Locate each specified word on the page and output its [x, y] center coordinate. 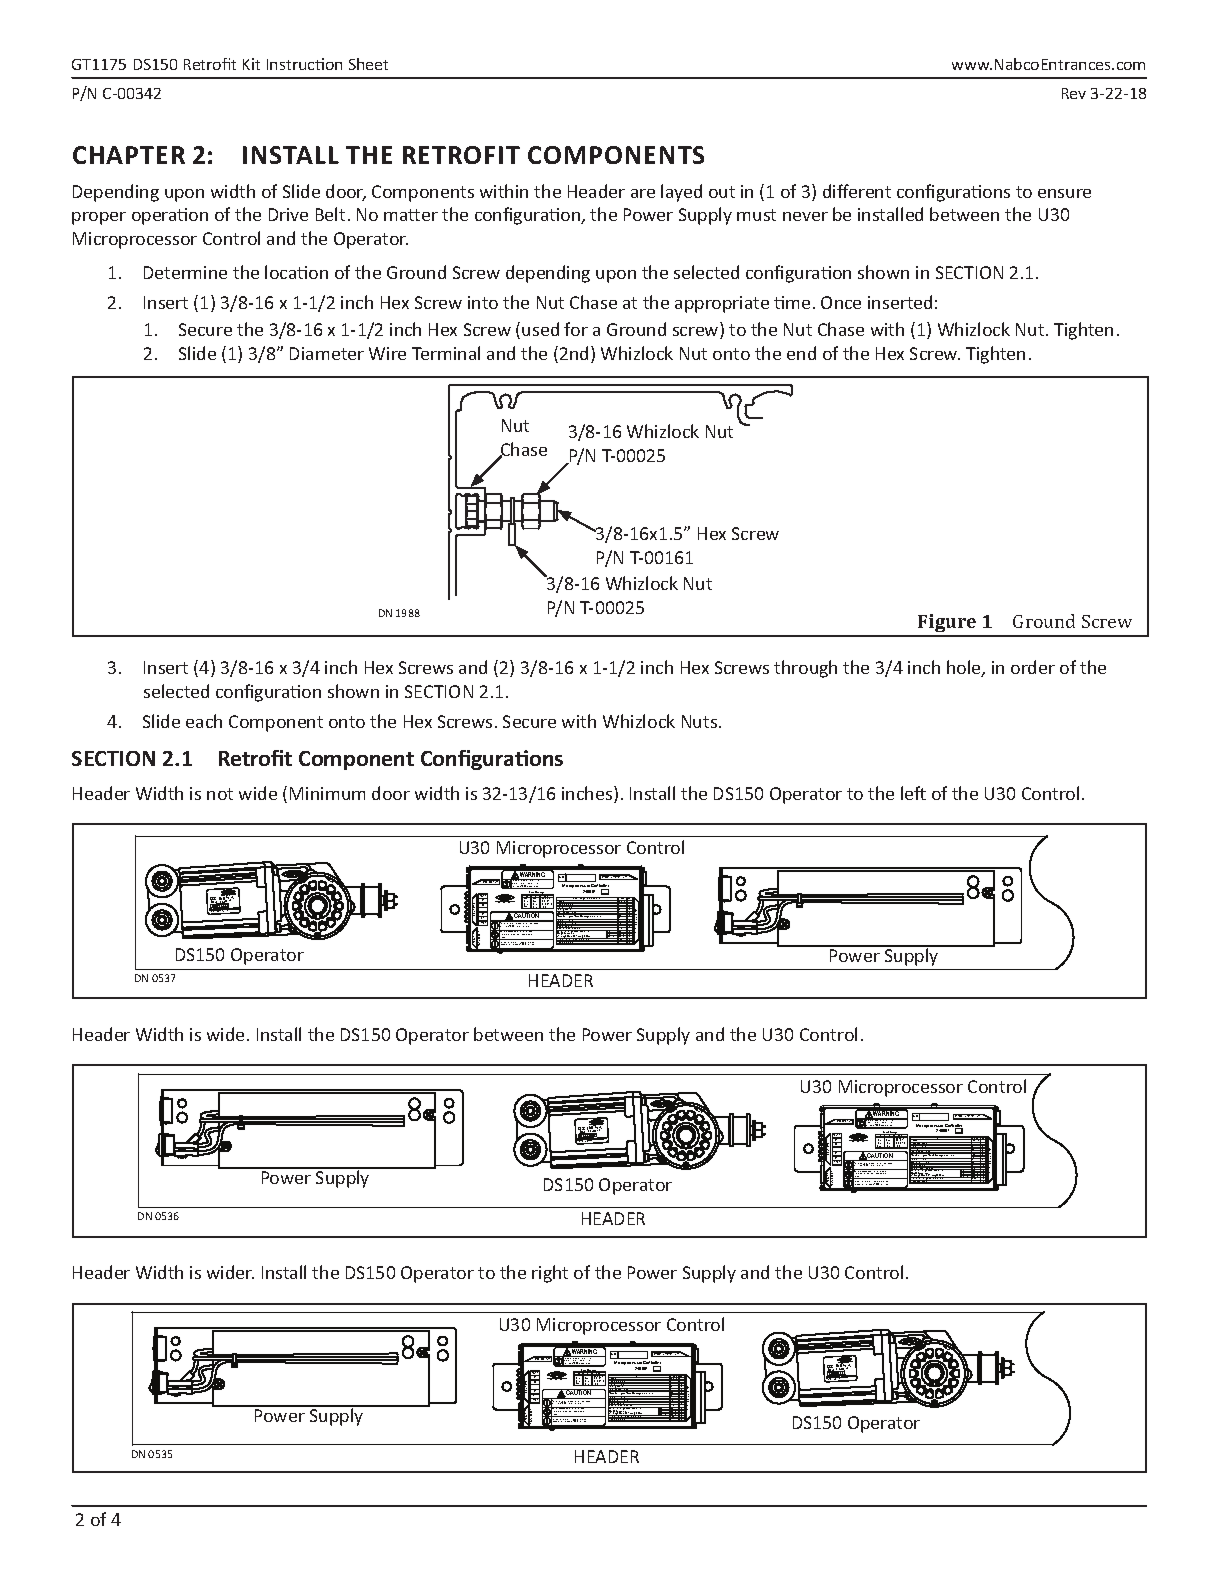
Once [841, 302]
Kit [251, 64]
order [1033, 667]
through [805, 669]
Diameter [327, 353]
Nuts [699, 721]
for [576, 329]
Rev [1074, 93]
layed [681, 193]
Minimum [327, 793]
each [204, 721]
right [550, 1274]
